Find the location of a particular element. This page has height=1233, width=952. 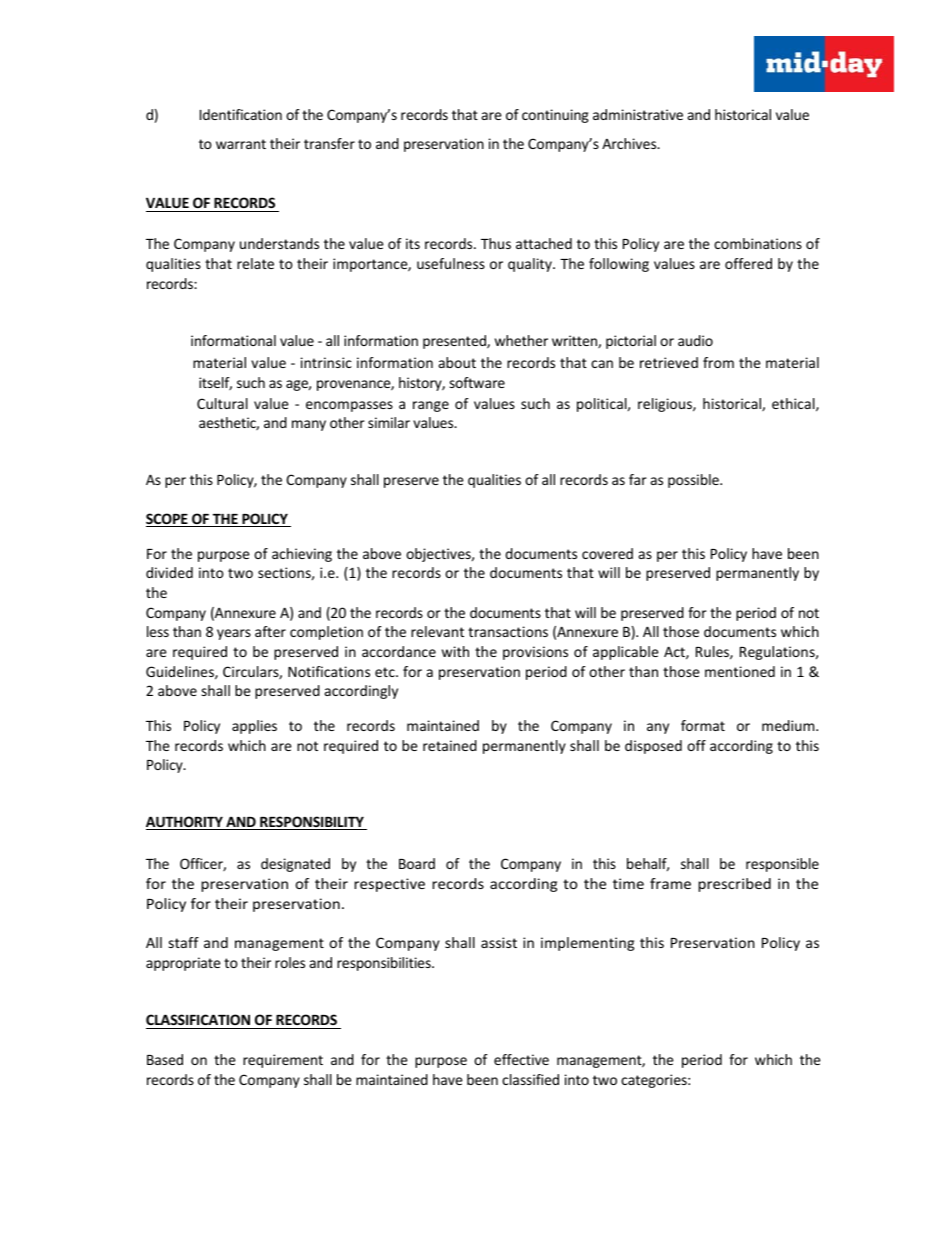

effective is located at coordinates (521, 1059).
